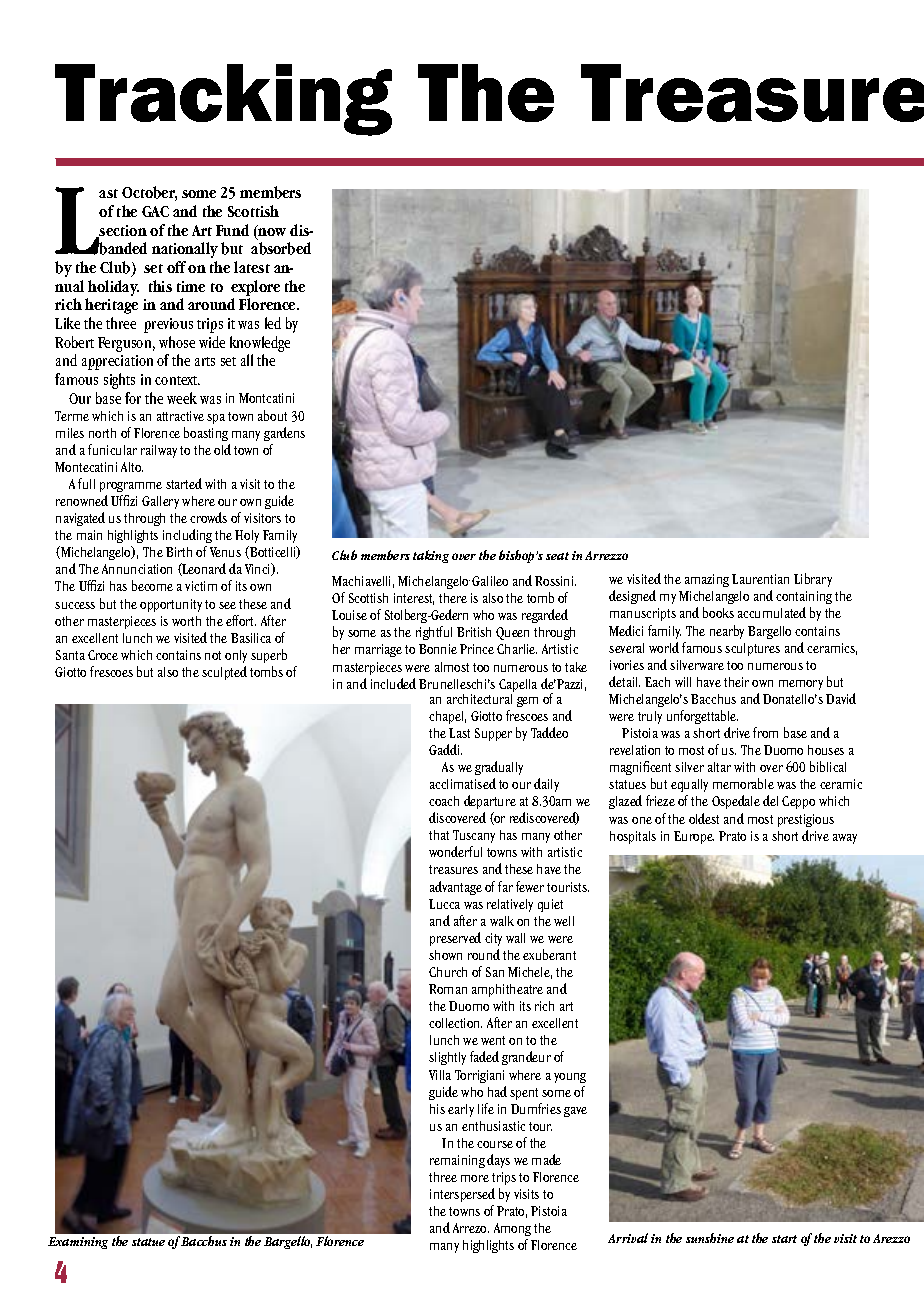 This screenshot has height=1308, width=924. Describe the element at coordinates (224, 673) in the screenshot. I see `sculpted` at that location.
